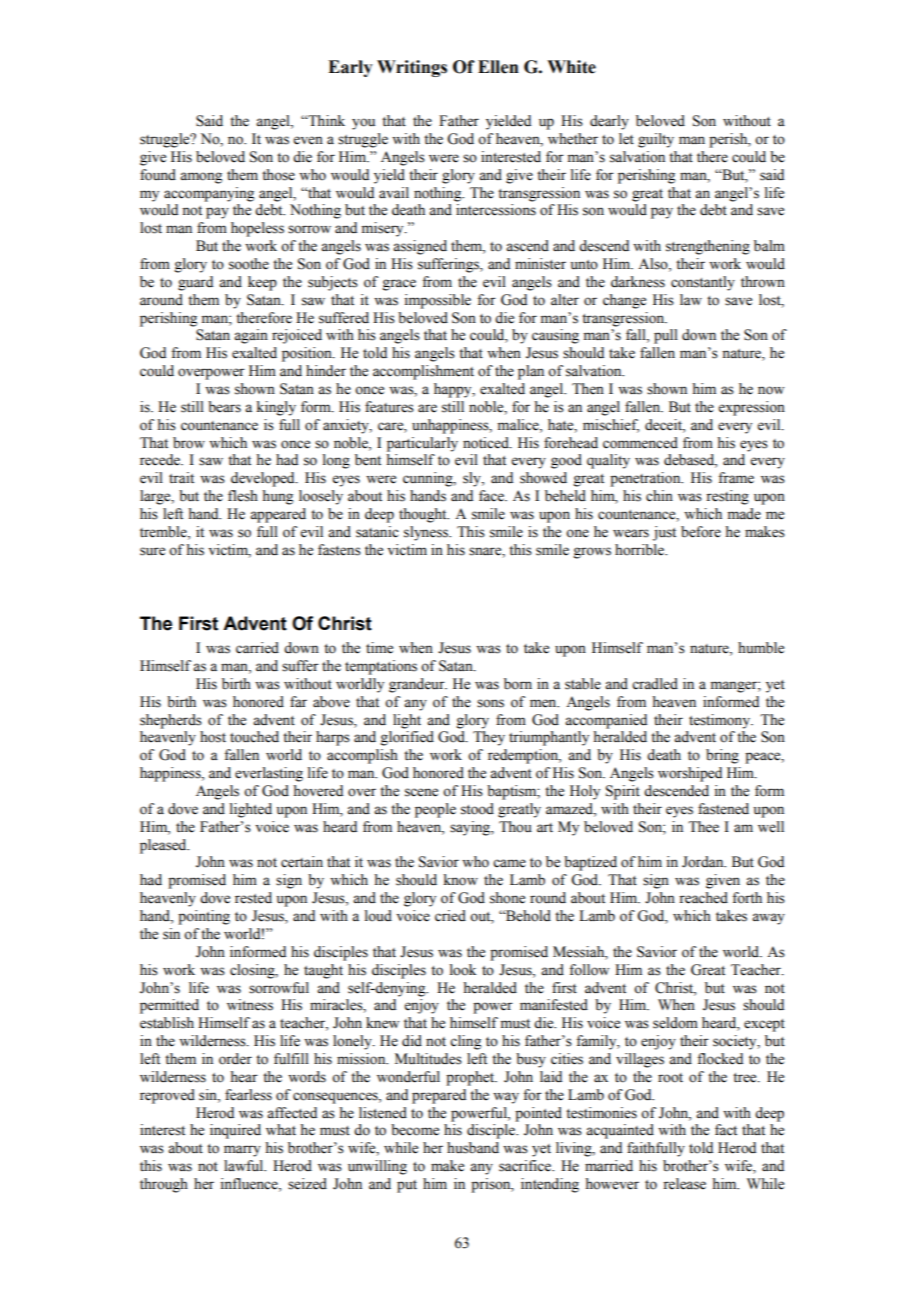 The width and height of the image is (924, 1308). What do you see at coordinates (201, 178) in the image?
I see `among` at bounding box center [201, 178].
